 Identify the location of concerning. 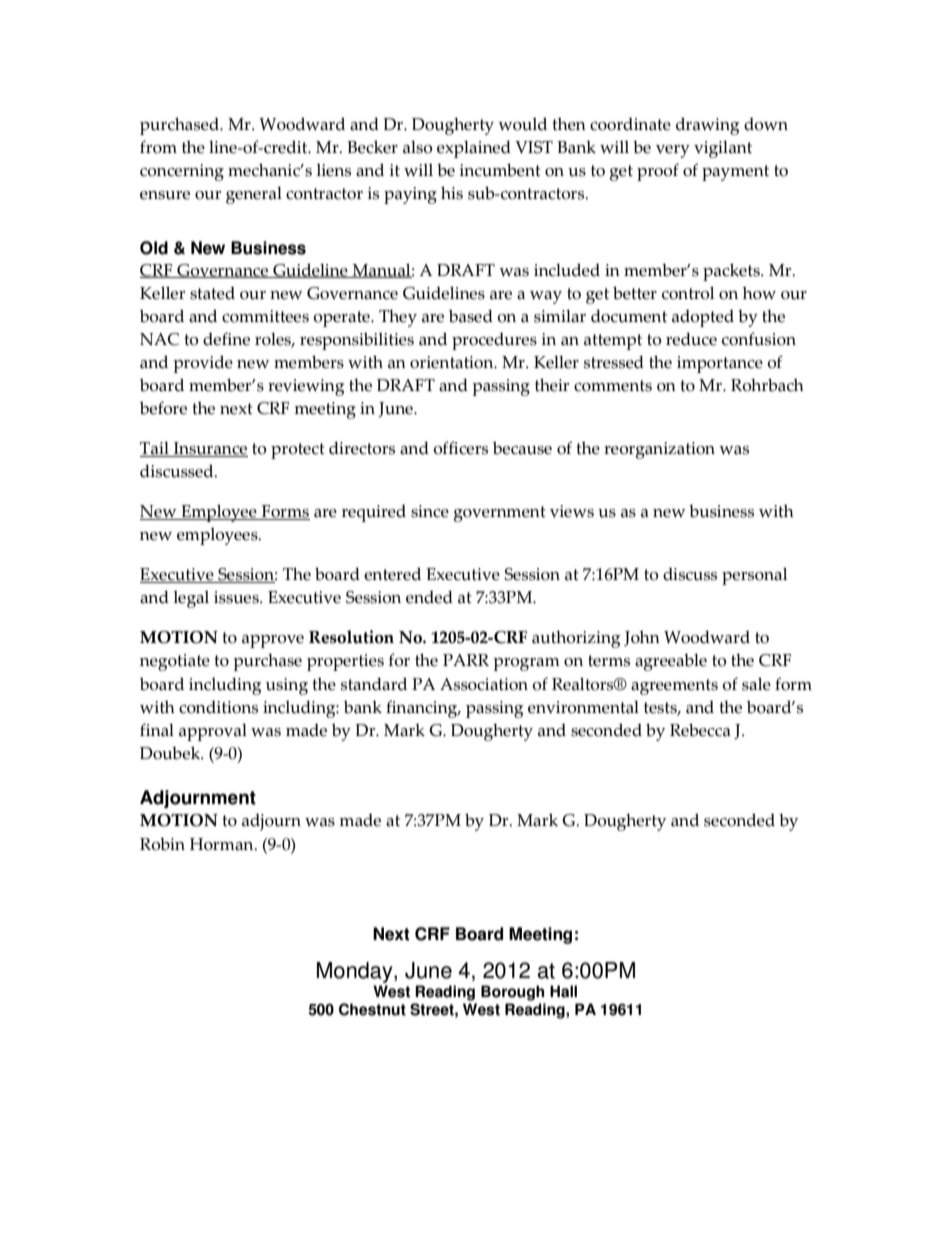
(182, 172).
